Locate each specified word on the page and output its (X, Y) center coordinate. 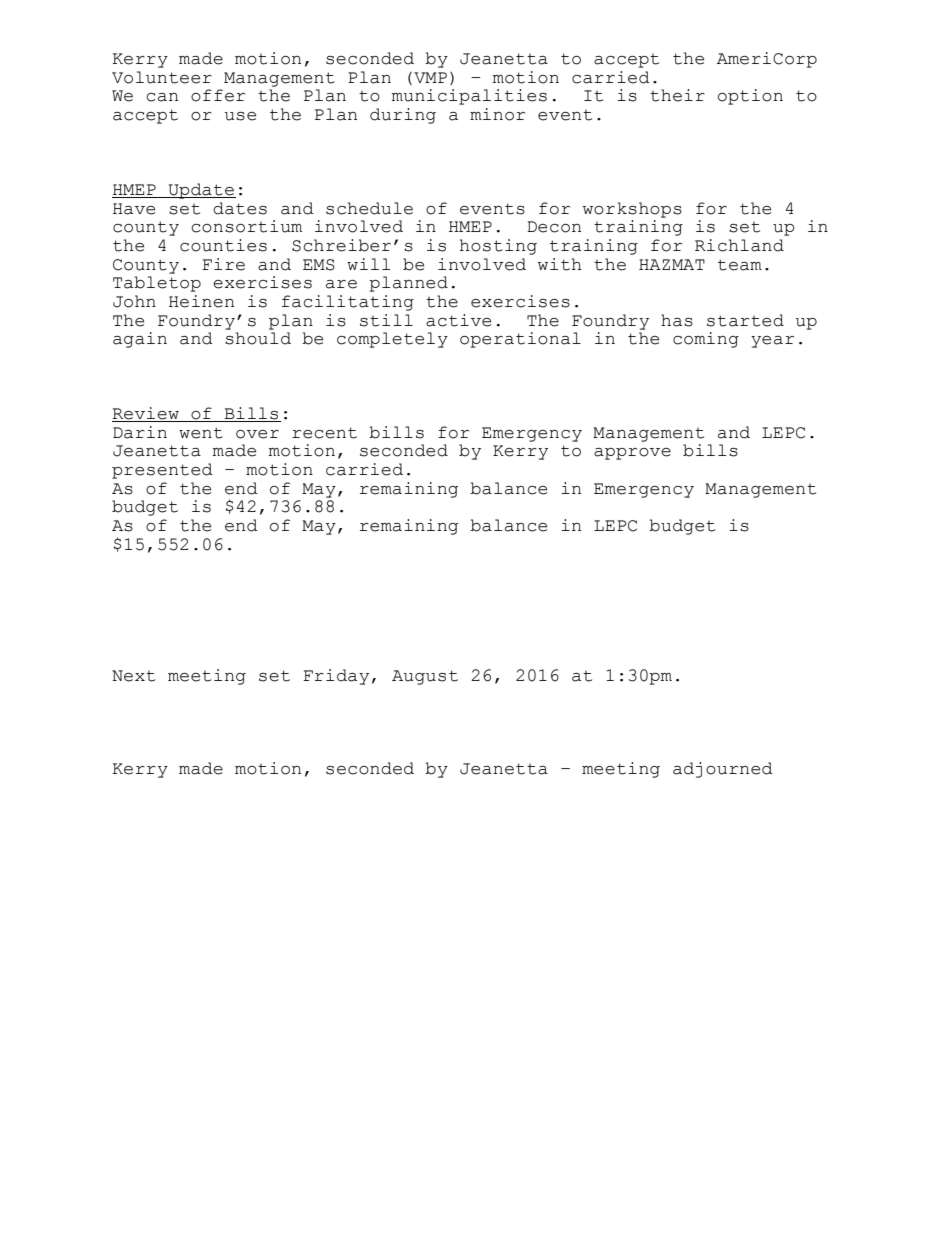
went (201, 433)
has (677, 320)
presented (162, 471)
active (458, 320)
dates (240, 208)
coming (706, 340)
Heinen (201, 301)
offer (218, 95)
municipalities (469, 97)
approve (632, 454)
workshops (632, 210)
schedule (369, 208)
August (425, 677)
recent (324, 433)
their (677, 95)
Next (133, 676)
